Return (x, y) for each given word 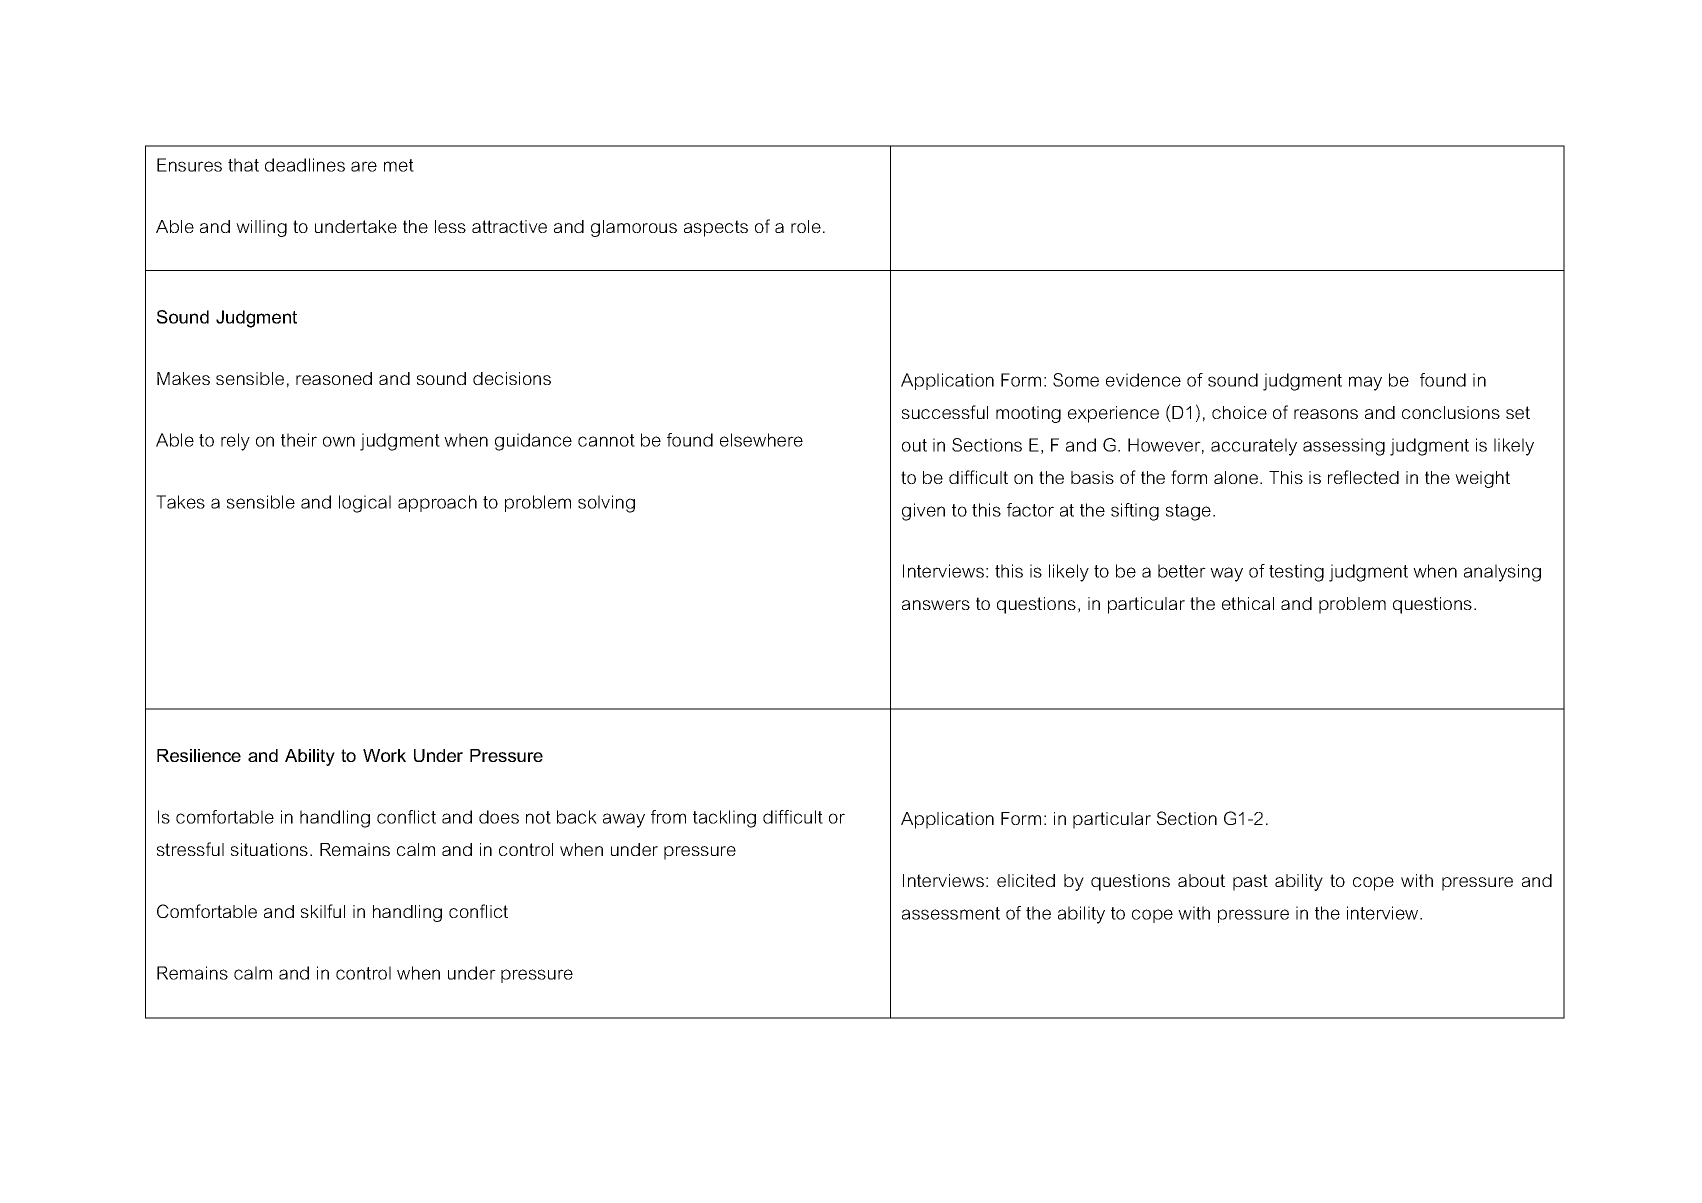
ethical (1248, 603)
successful (945, 412)
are (364, 166)
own (339, 441)
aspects (716, 228)
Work (384, 755)
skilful (323, 911)
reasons (1326, 414)
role (806, 226)
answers (936, 605)
